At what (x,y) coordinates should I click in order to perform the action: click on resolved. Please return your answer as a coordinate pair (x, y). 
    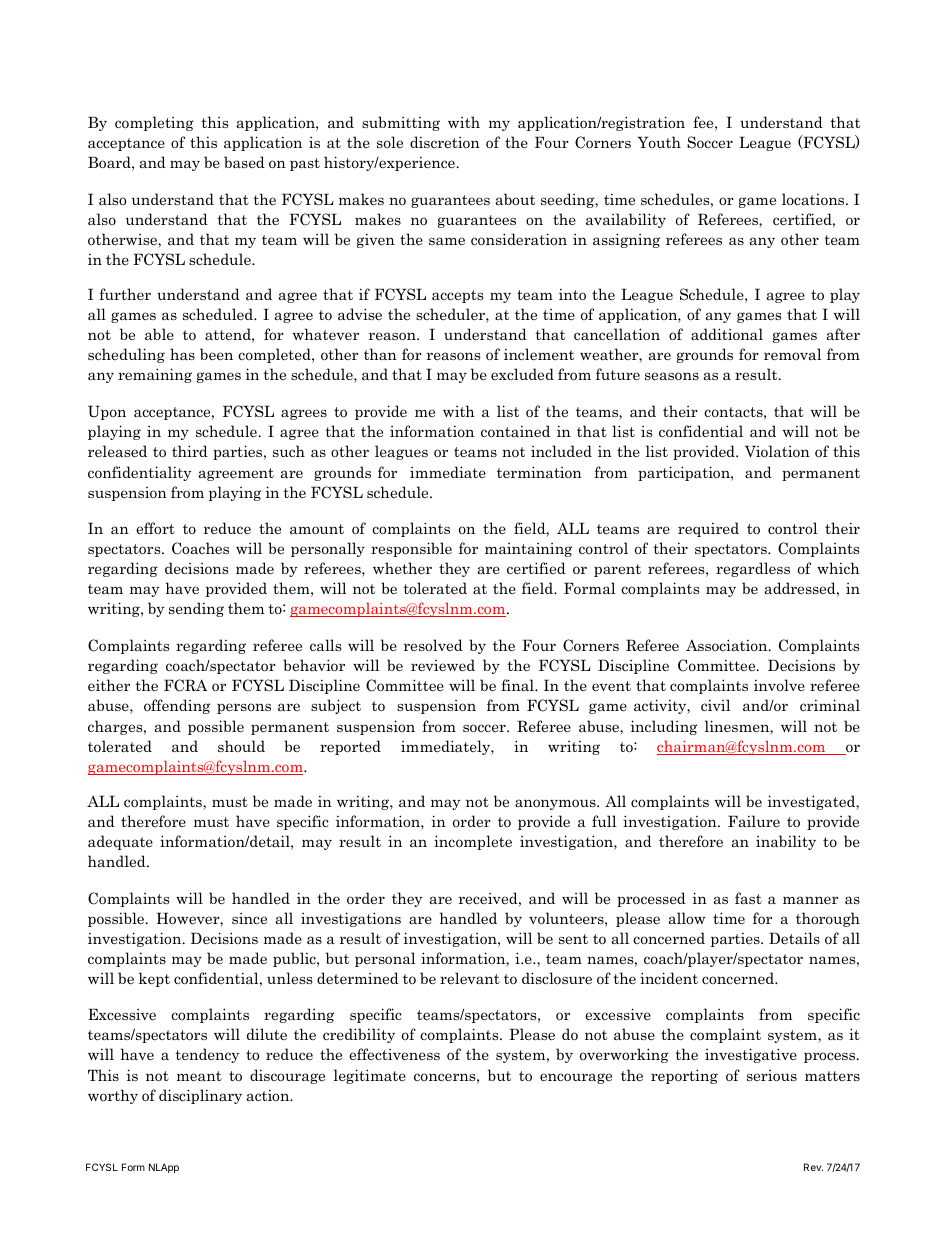
    Looking at the image, I should click on (433, 645).
